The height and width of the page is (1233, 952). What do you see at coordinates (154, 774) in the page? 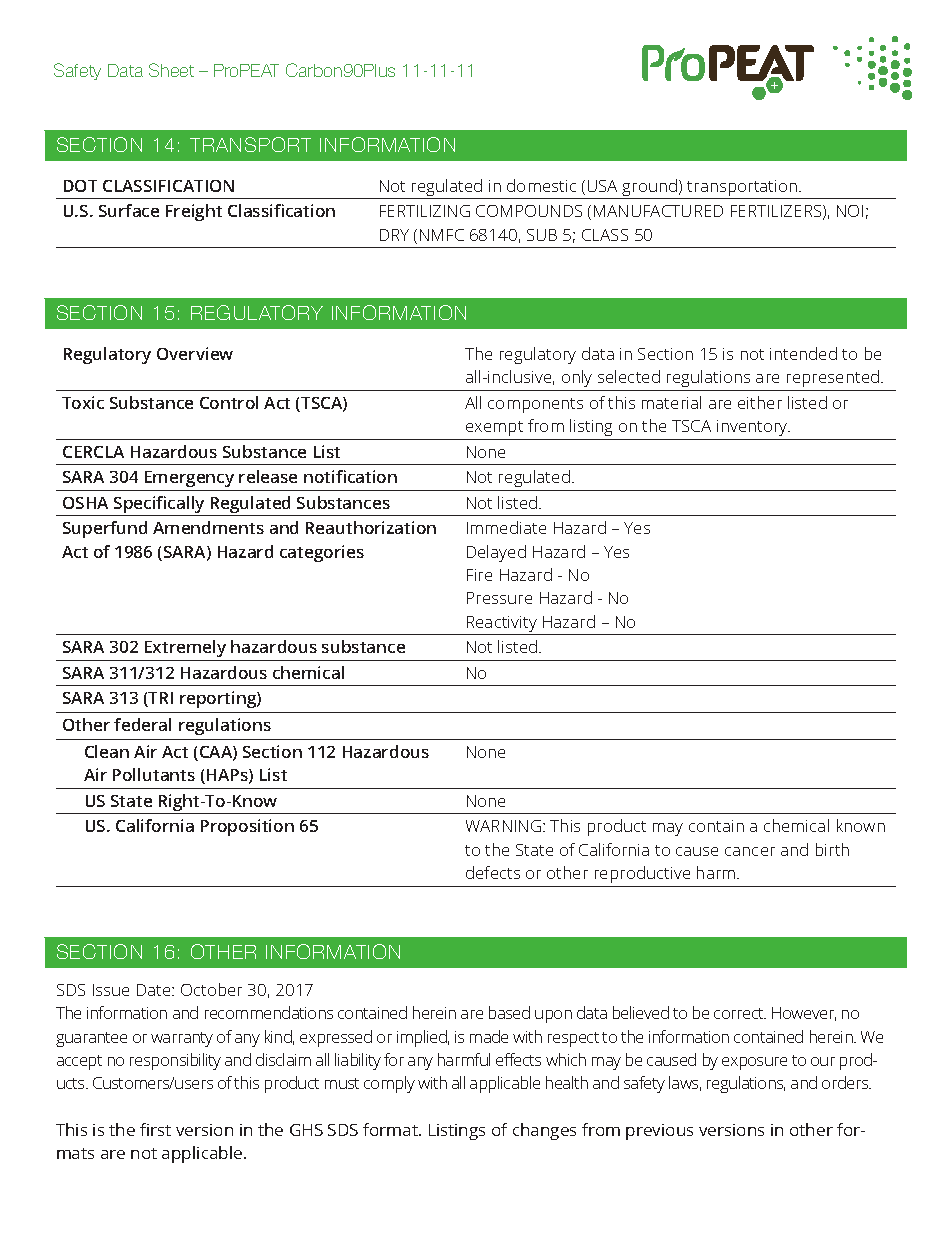
I see `Pollutants` at bounding box center [154, 774].
